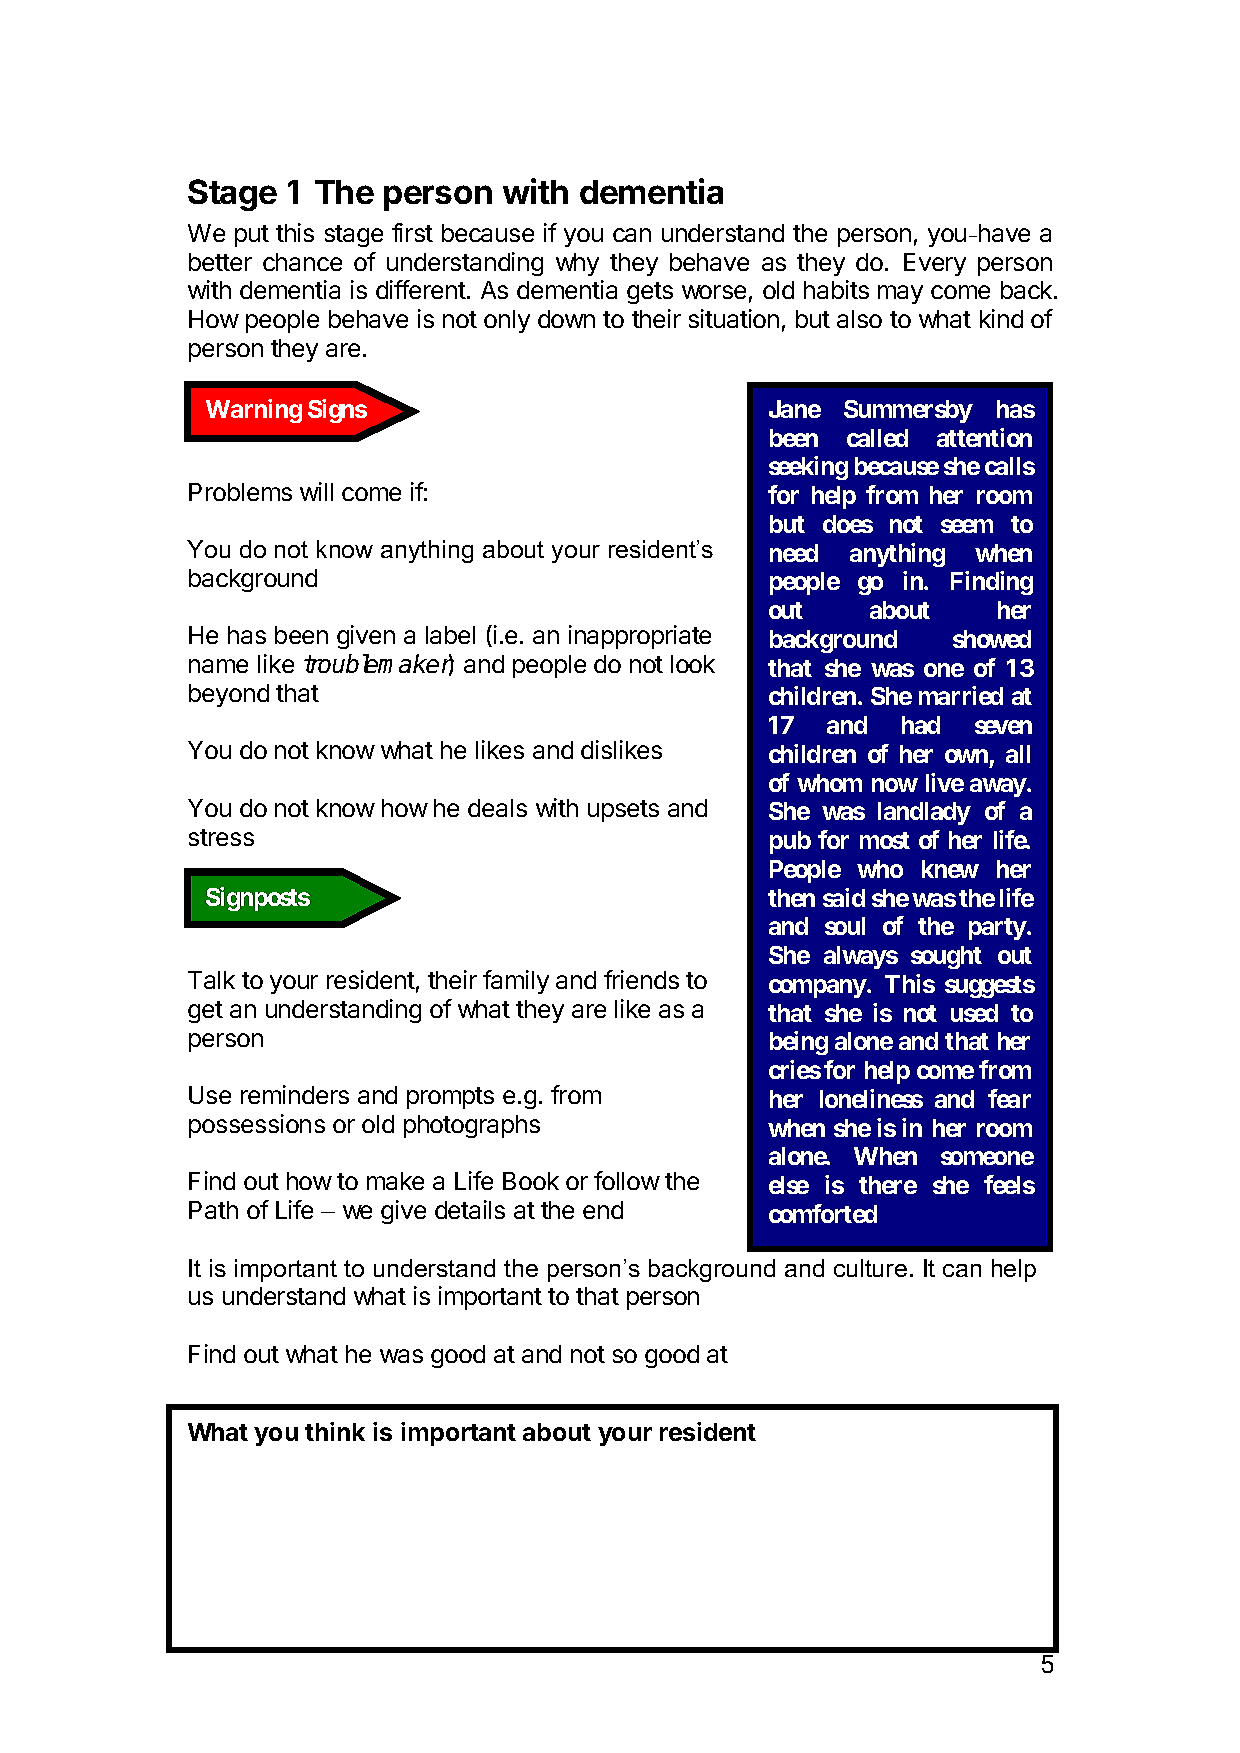  I want to click on chance, so click(302, 262).
